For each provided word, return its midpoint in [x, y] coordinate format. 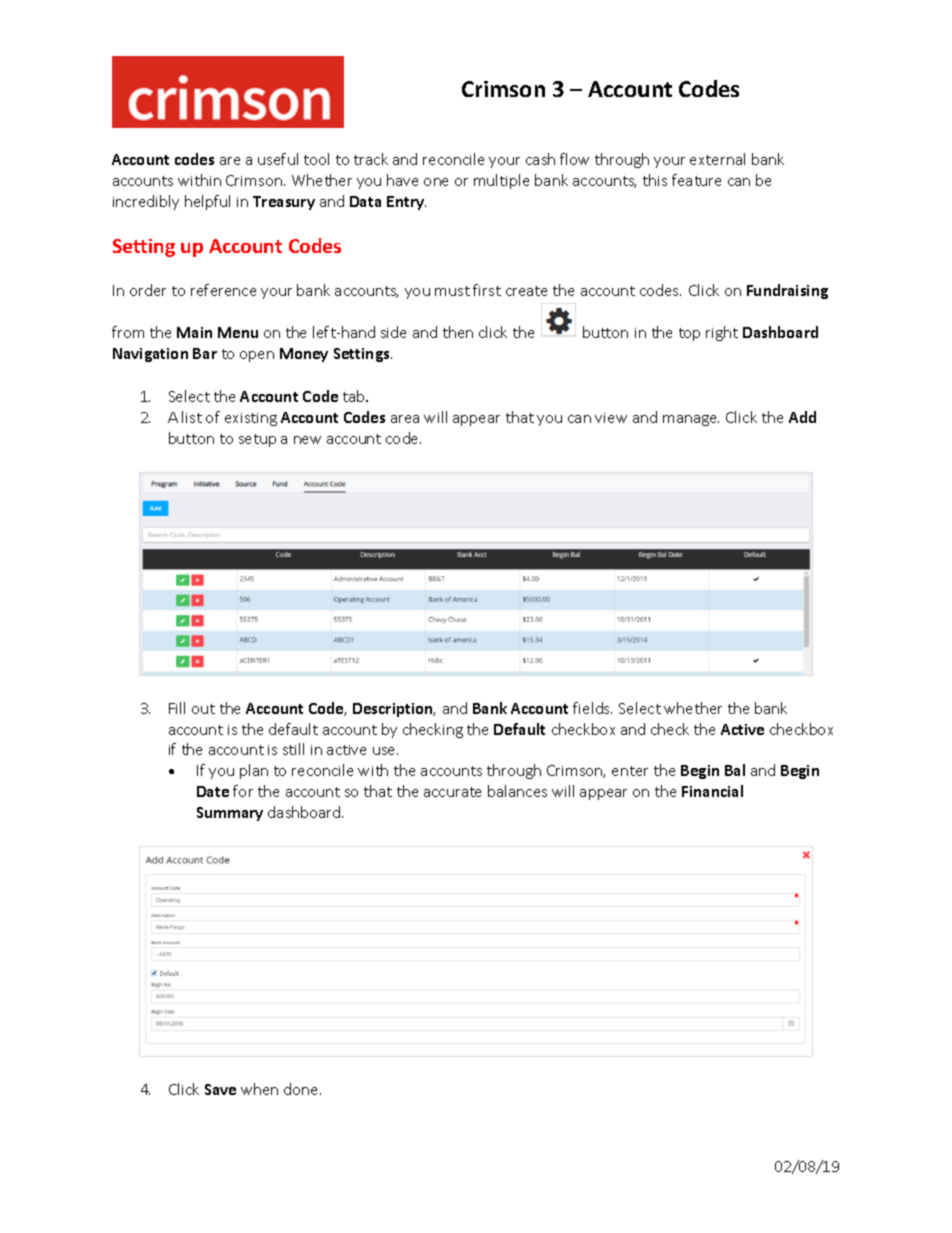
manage [691, 420]
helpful [207, 202]
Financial [712, 791]
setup [257, 440]
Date [213, 791]
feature [696, 180]
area [405, 419]
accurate [452, 792]
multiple [501, 181]
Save [220, 1089]
